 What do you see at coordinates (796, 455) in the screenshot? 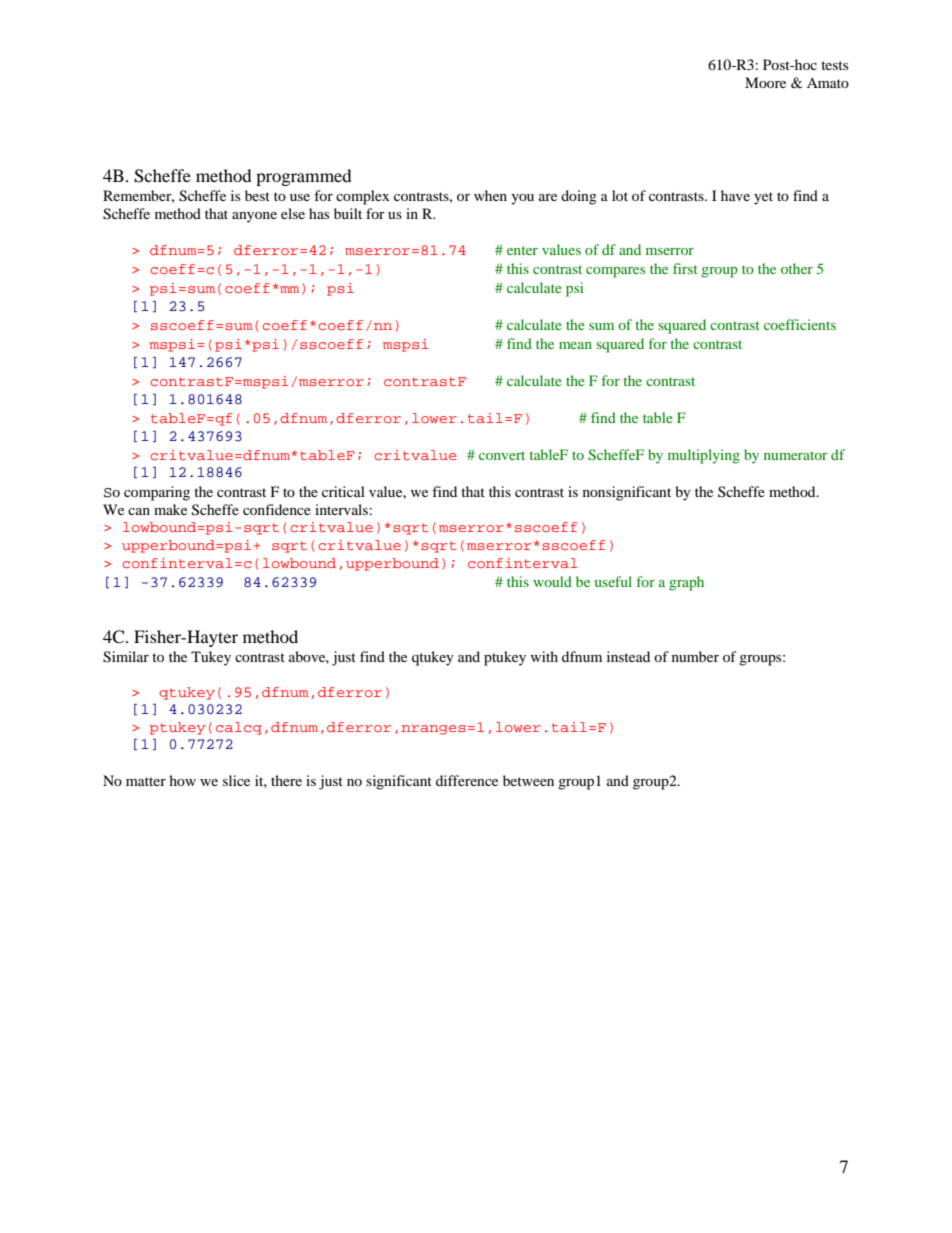
I see `numerator` at bounding box center [796, 455].
